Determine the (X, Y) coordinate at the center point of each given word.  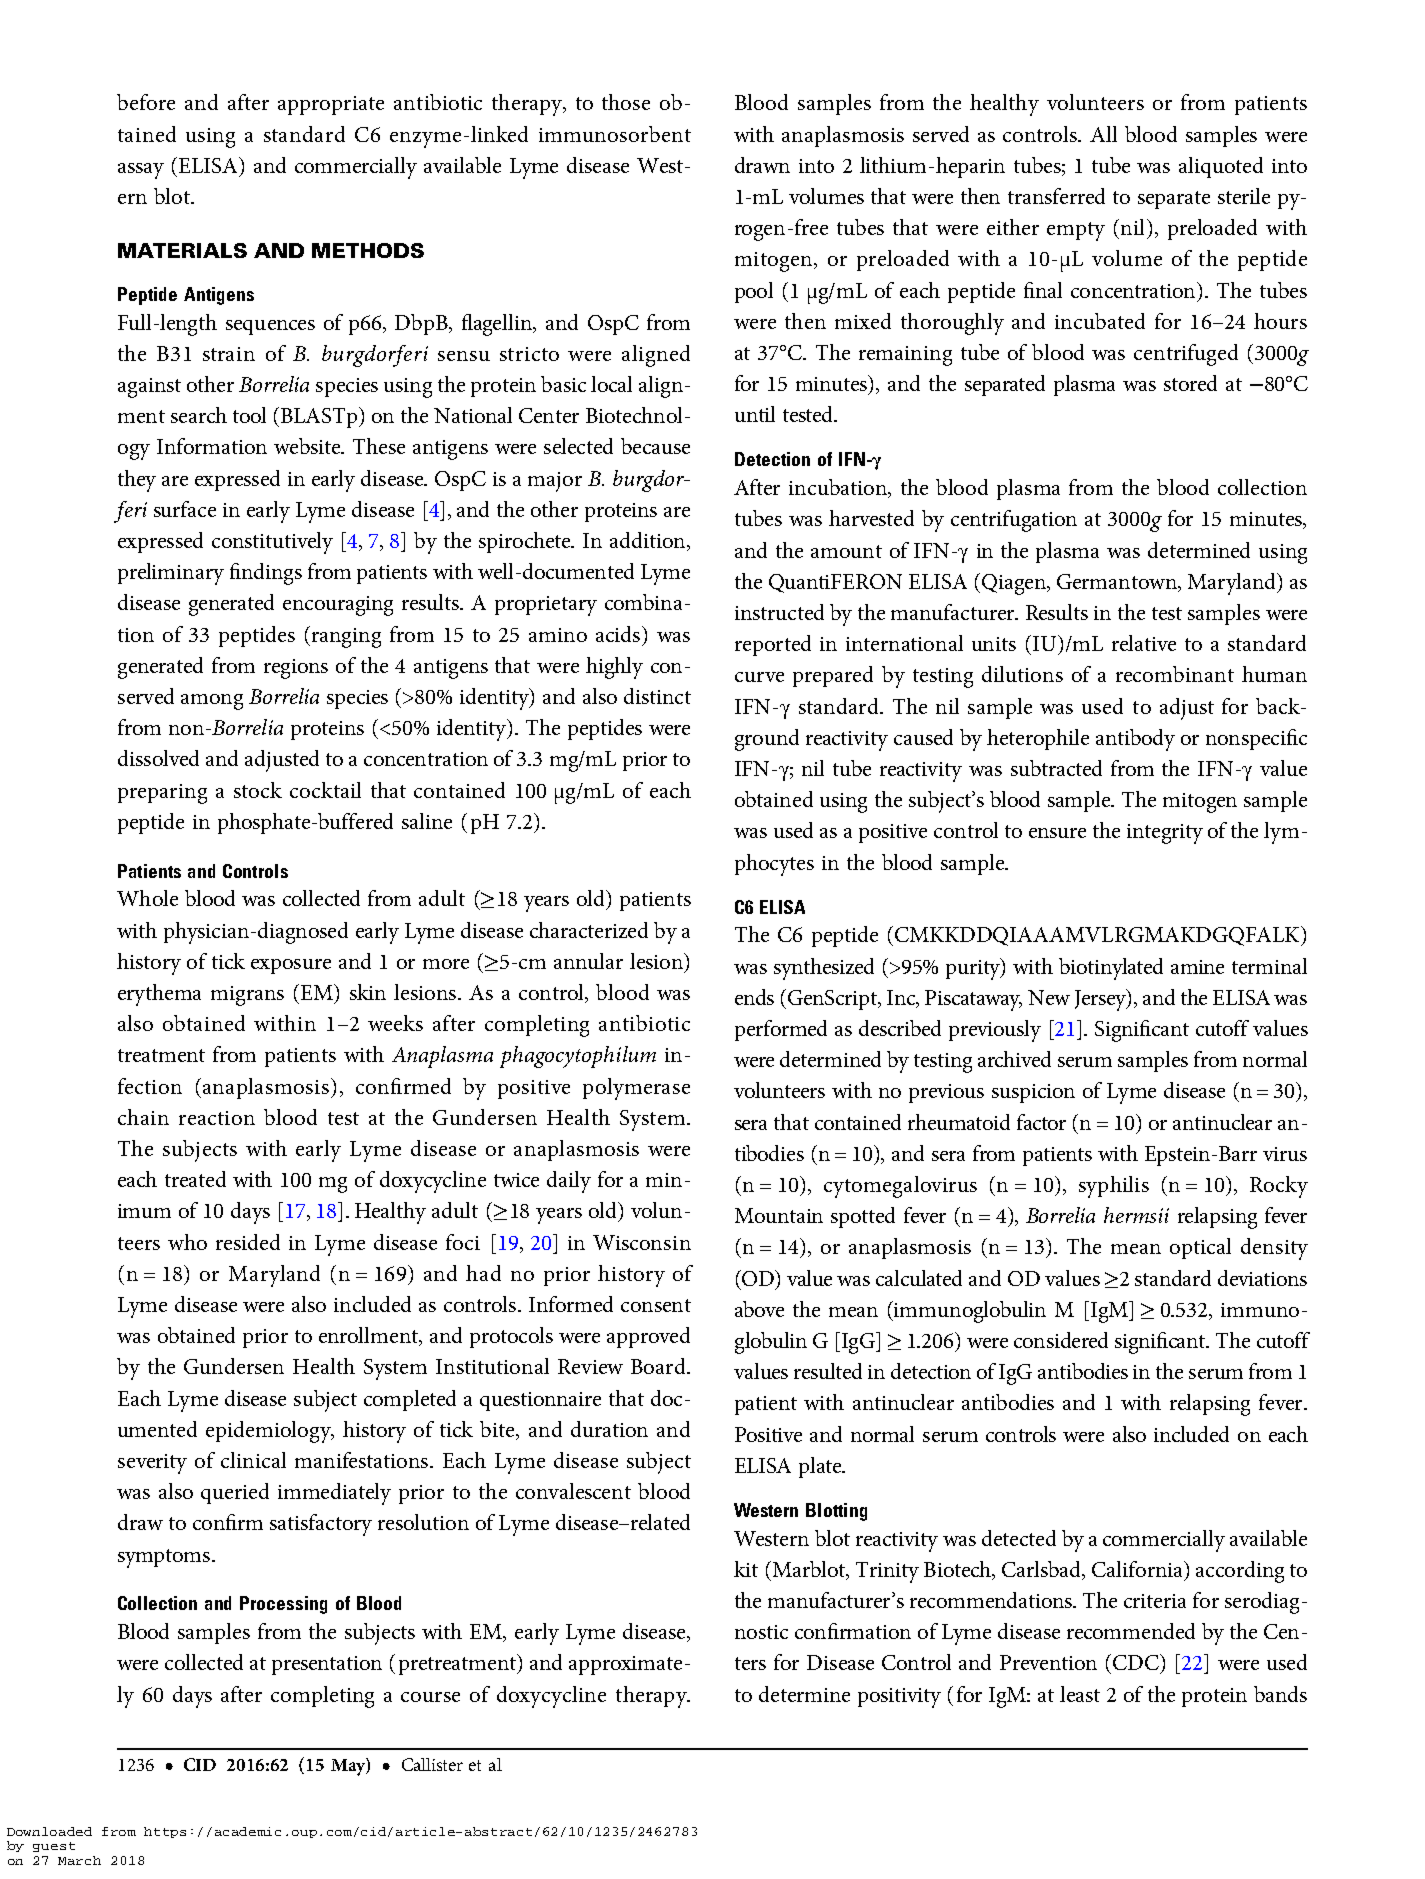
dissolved (158, 758)
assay (141, 171)
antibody (1135, 740)
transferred (1056, 196)
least (1080, 1694)
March (79, 1860)
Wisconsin (642, 1242)
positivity (899, 1698)
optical (1200, 1248)
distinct (657, 696)
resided (248, 1242)
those (626, 102)
